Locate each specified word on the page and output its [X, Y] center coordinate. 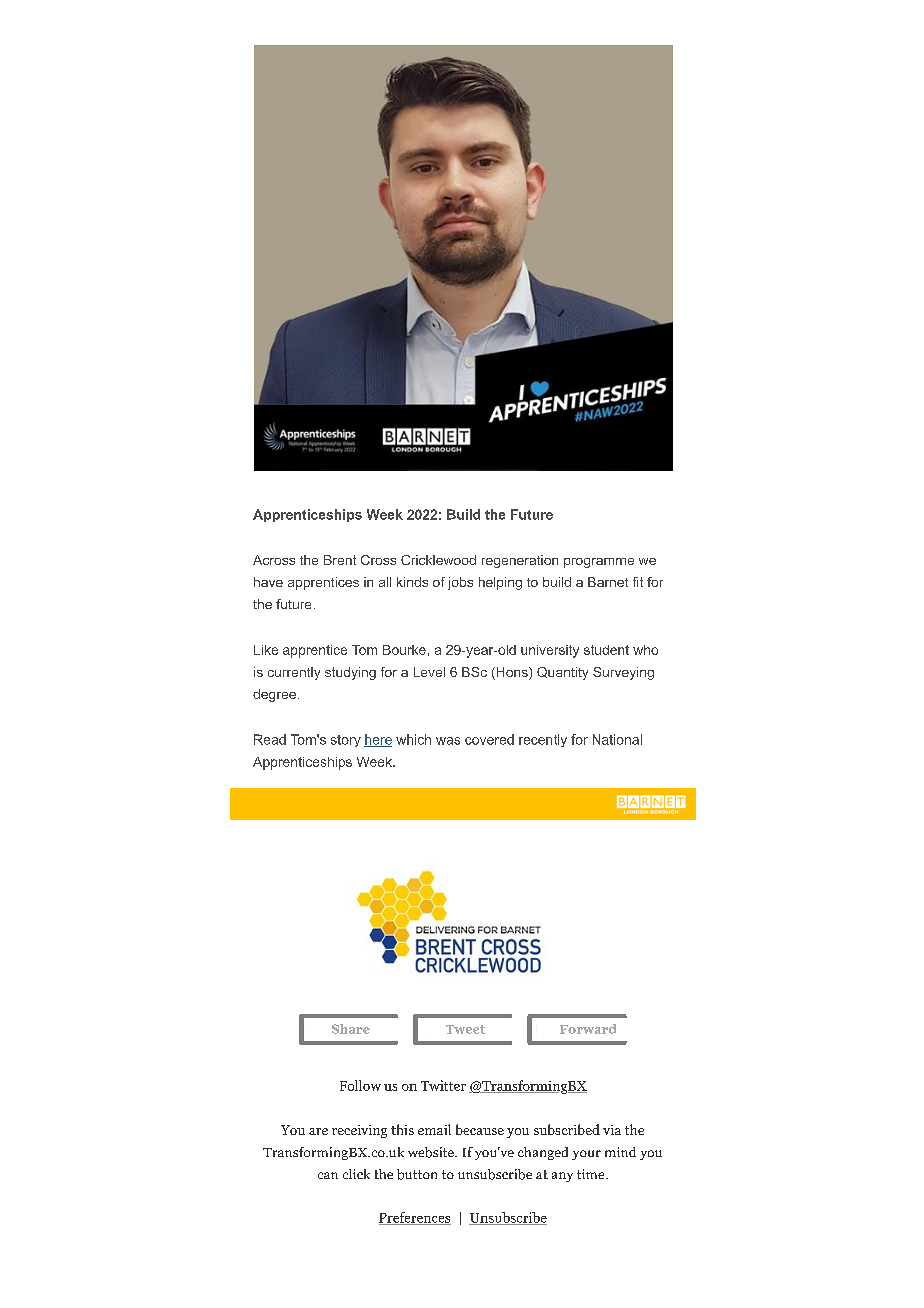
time [592, 1174]
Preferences [415, 1218]
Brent [340, 560]
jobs [460, 583]
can [328, 1175]
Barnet [608, 582]
